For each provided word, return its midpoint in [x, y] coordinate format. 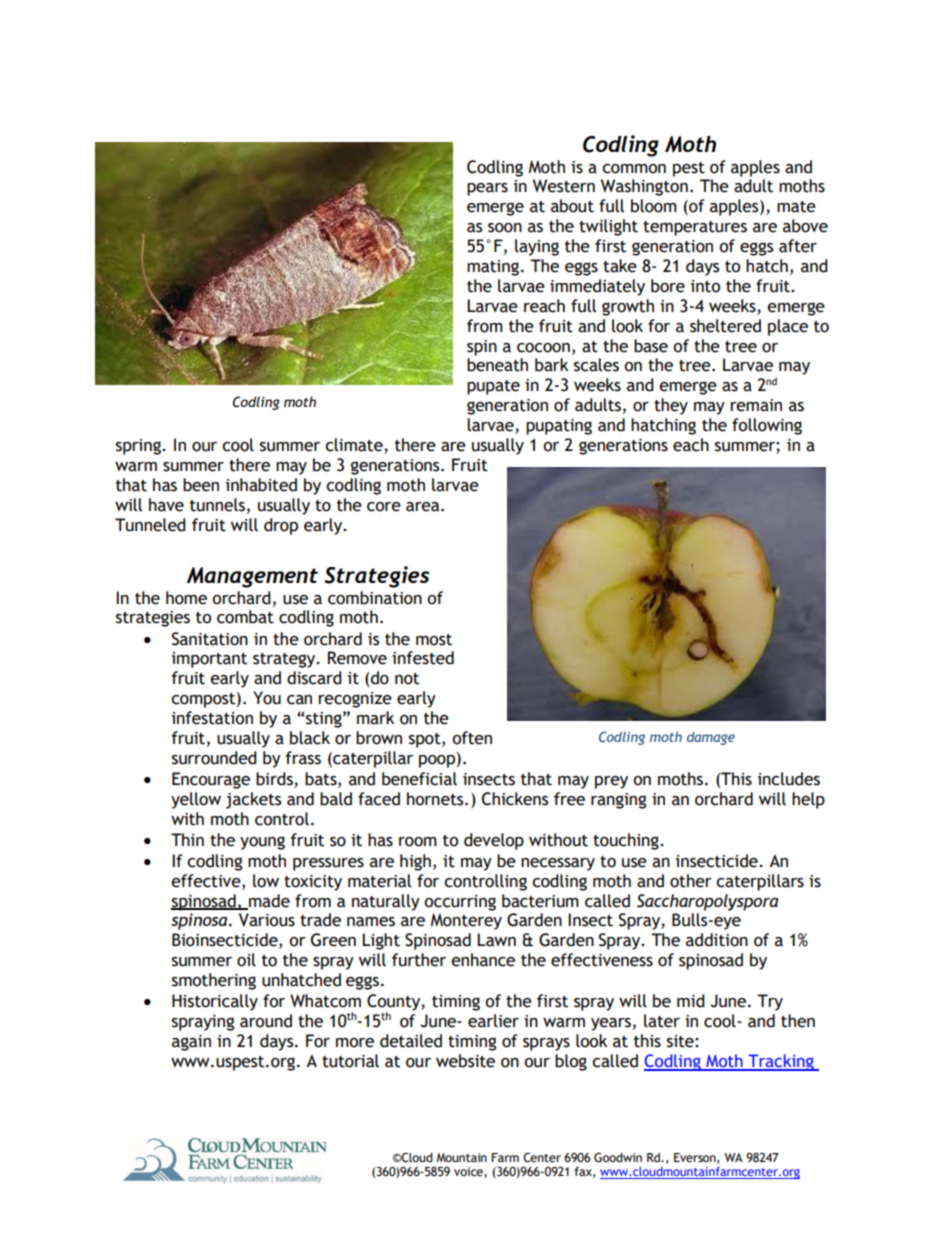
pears [487, 189]
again [191, 1043]
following [767, 426]
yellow [196, 800]
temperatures [695, 228]
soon [505, 228]
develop [494, 841]
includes [789, 779]
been [201, 485]
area [424, 507]
